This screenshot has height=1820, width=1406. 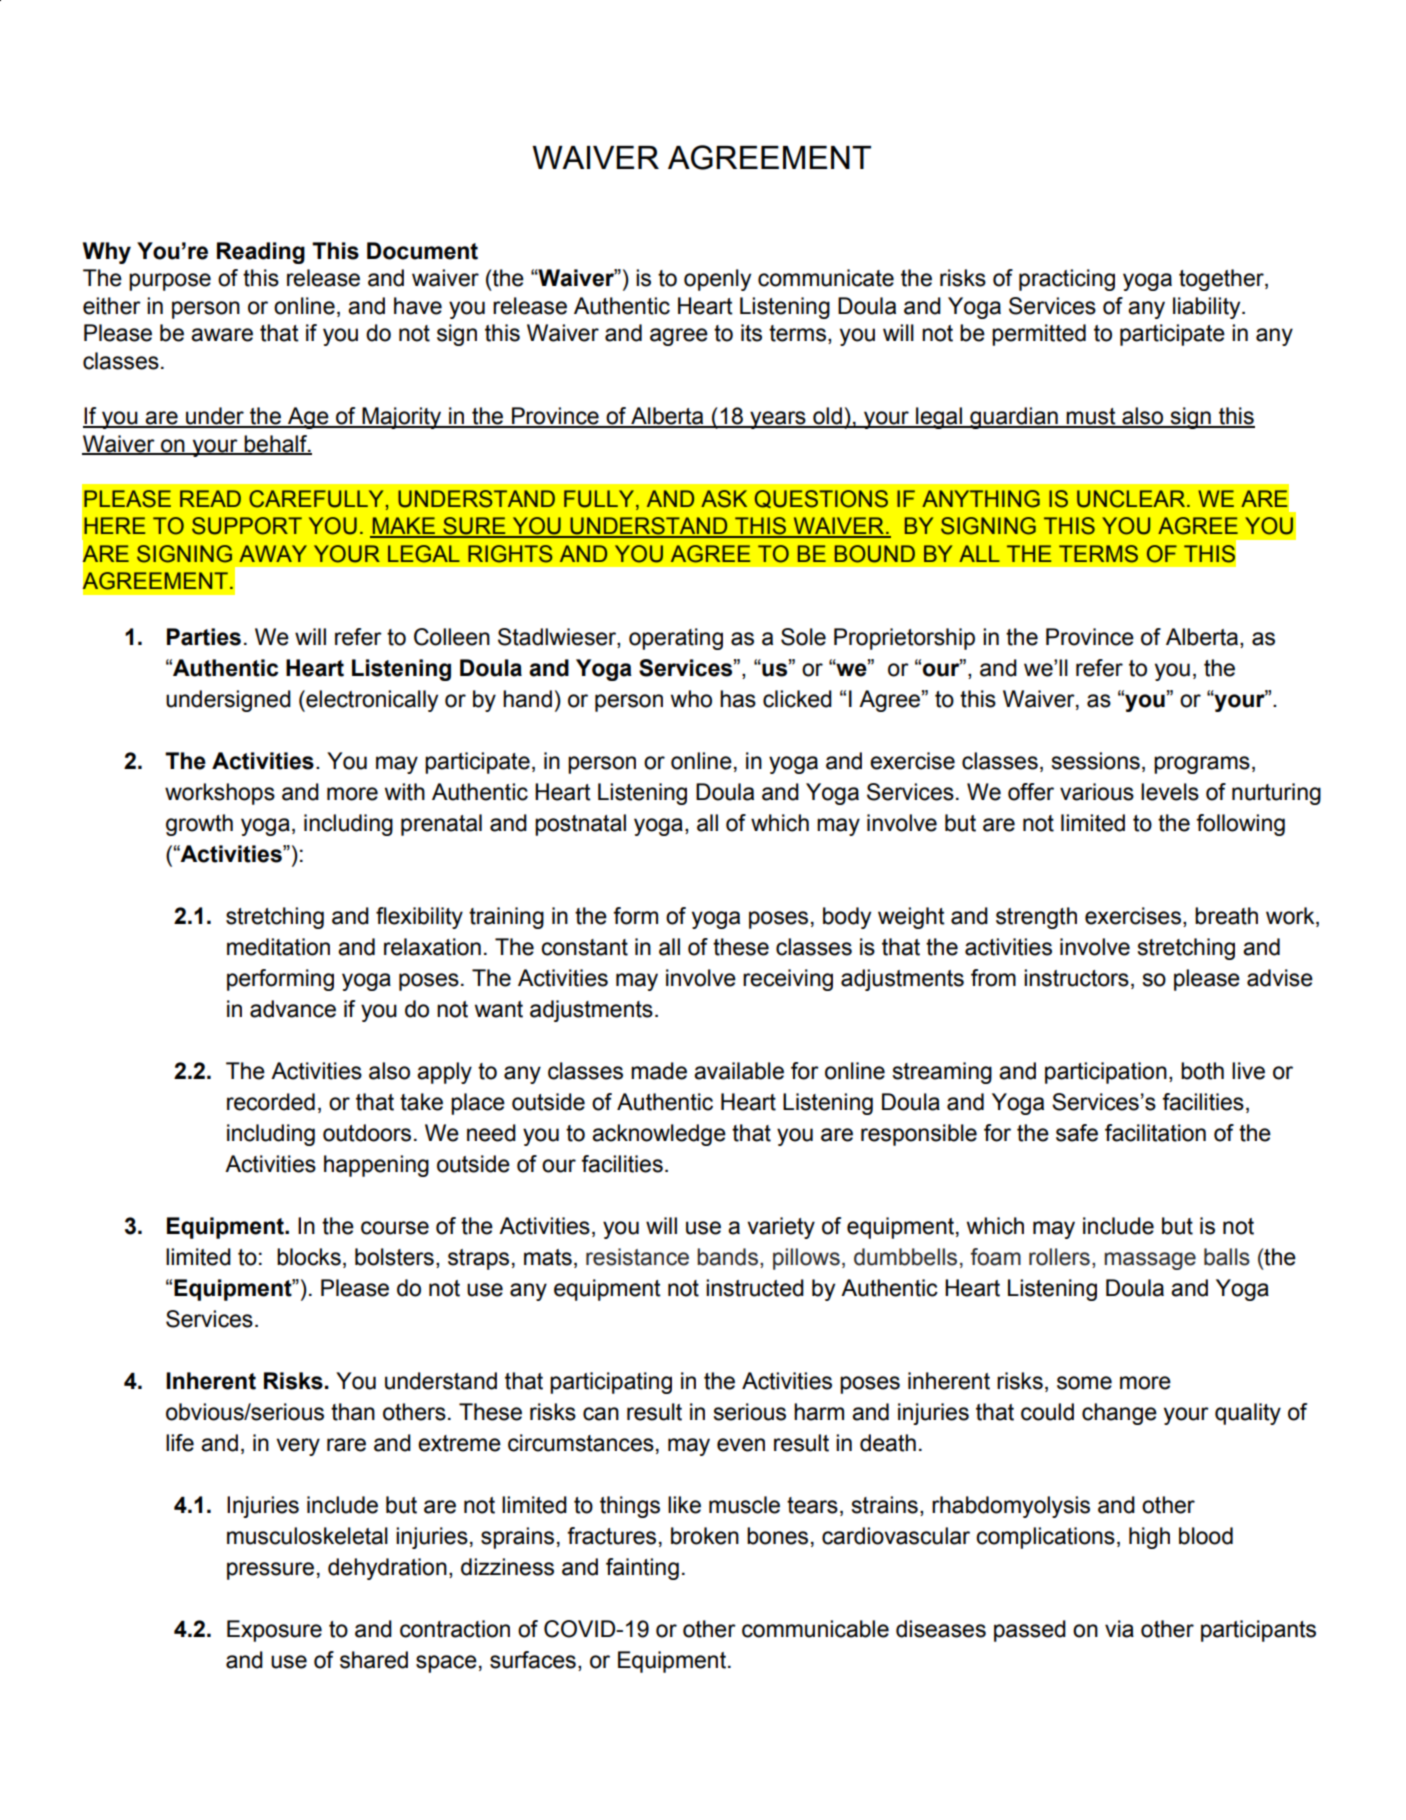 I want to click on electronically, so click(x=371, y=701).
